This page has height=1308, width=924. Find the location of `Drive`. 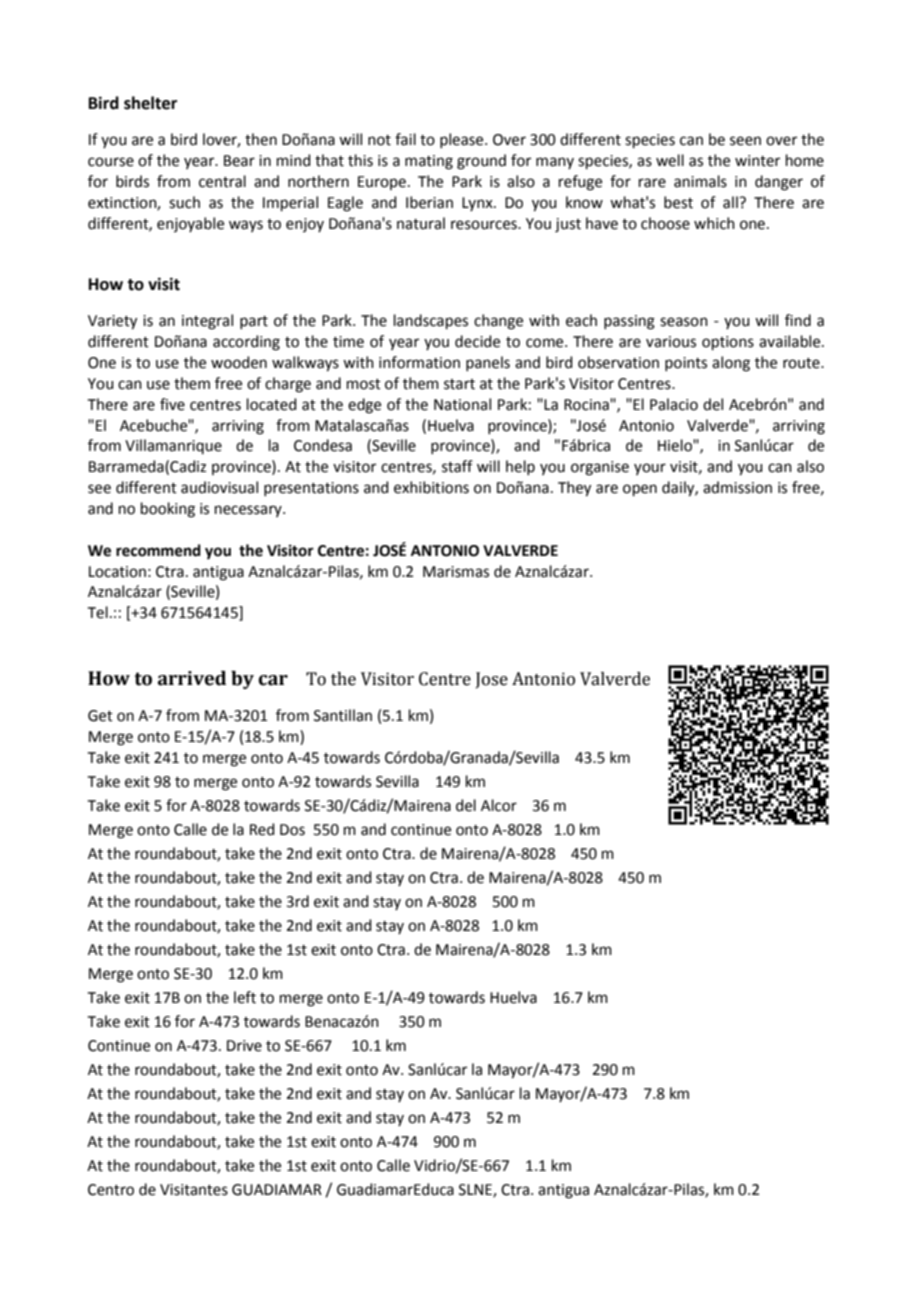

Drive is located at coordinates (244, 1046).
